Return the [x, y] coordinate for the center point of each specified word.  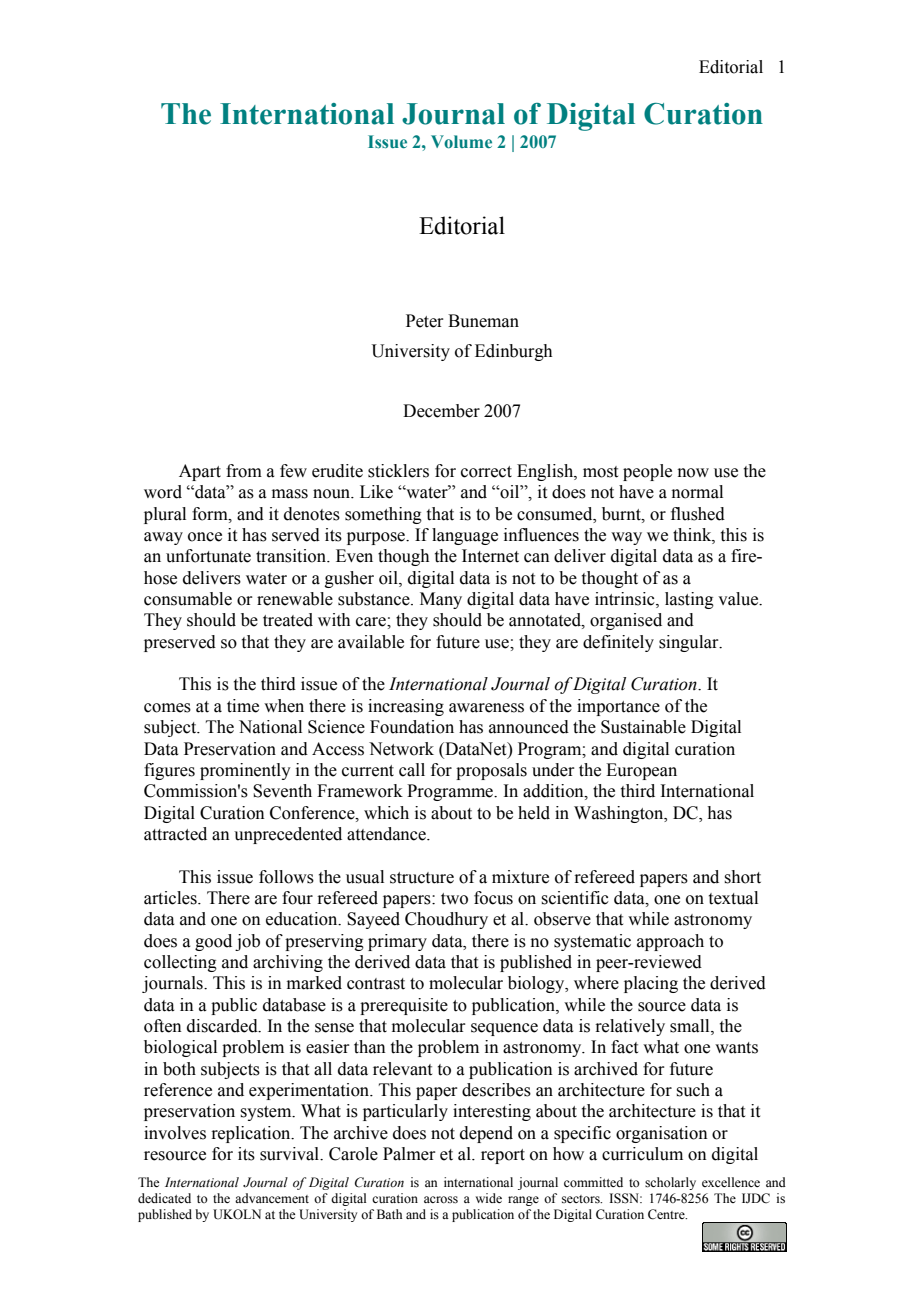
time [243, 706]
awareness [486, 708]
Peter [425, 321]
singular [690, 643]
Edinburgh [513, 352]
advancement [272, 1198]
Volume [461, 142]
